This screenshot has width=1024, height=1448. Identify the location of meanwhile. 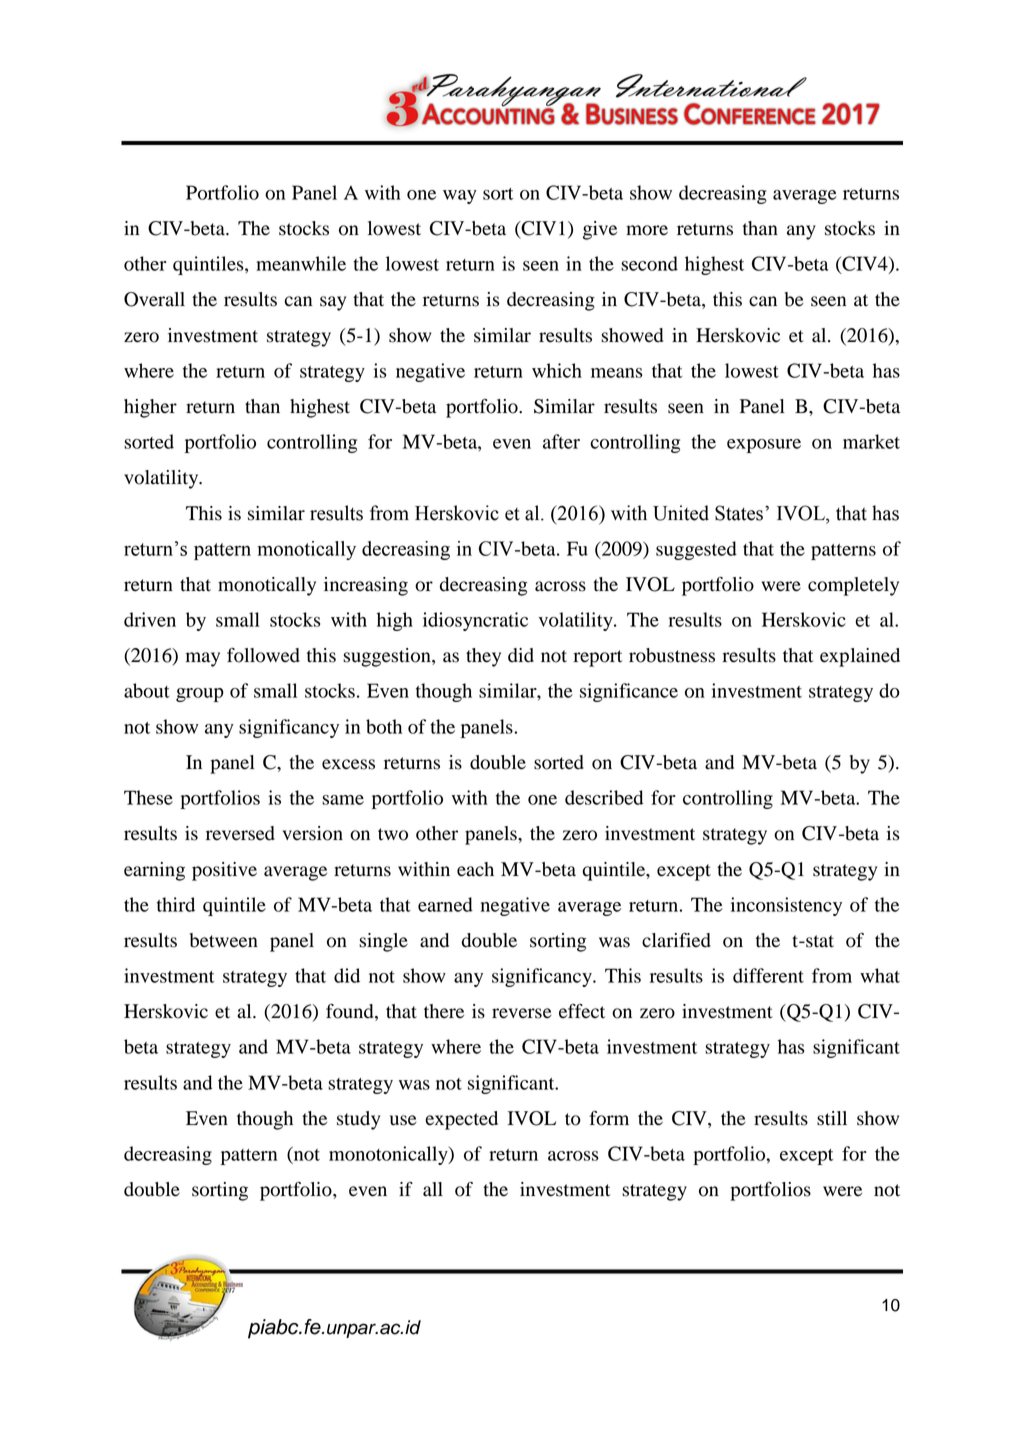
(301, 263).
